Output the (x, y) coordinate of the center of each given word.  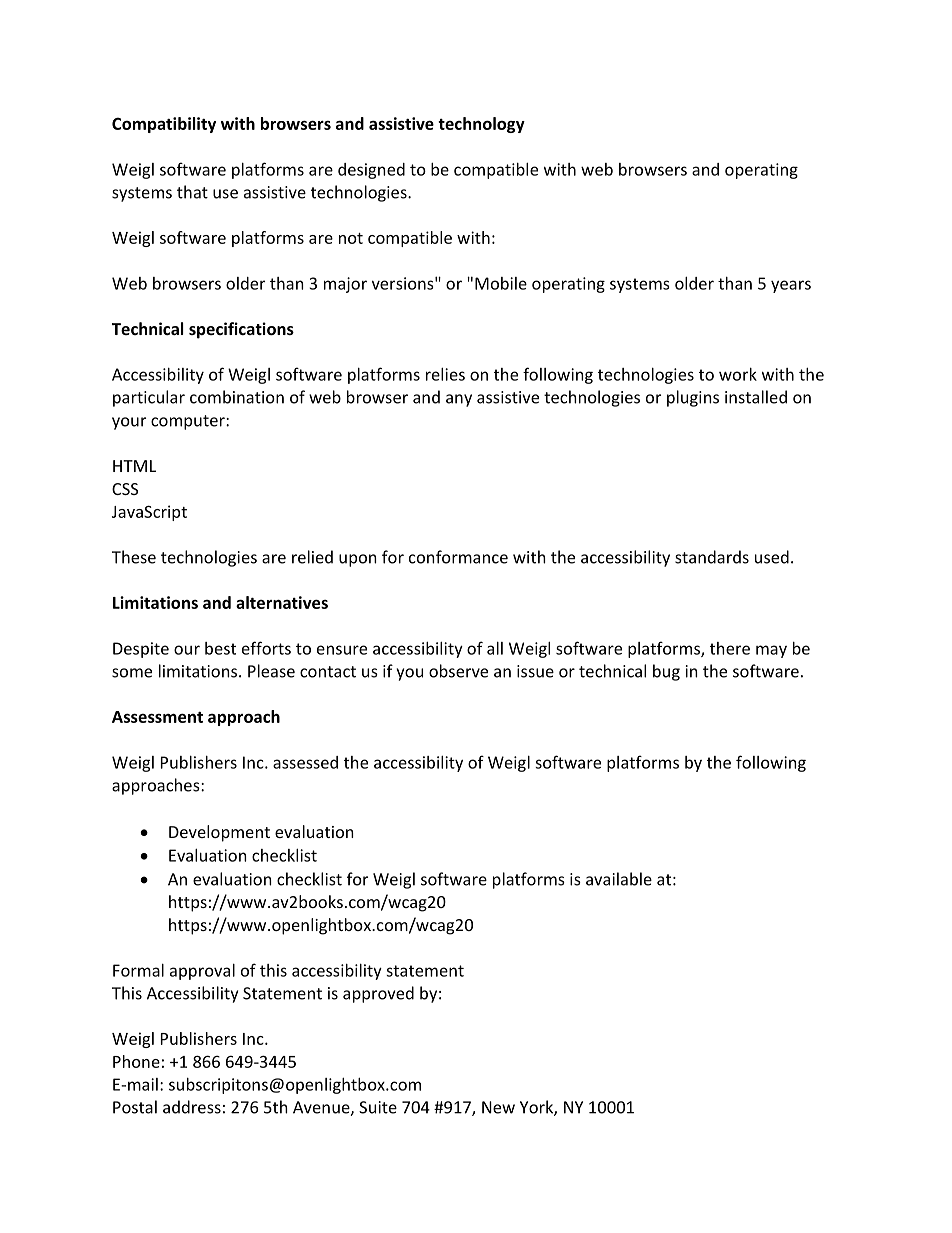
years (791, 286)
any (459, 400)
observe (458, 671)
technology (481, 125)
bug (666, 672)
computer (189, 422)
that (192, 192)
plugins (693, 398)
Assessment (157, 717)
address (192, 1107)
